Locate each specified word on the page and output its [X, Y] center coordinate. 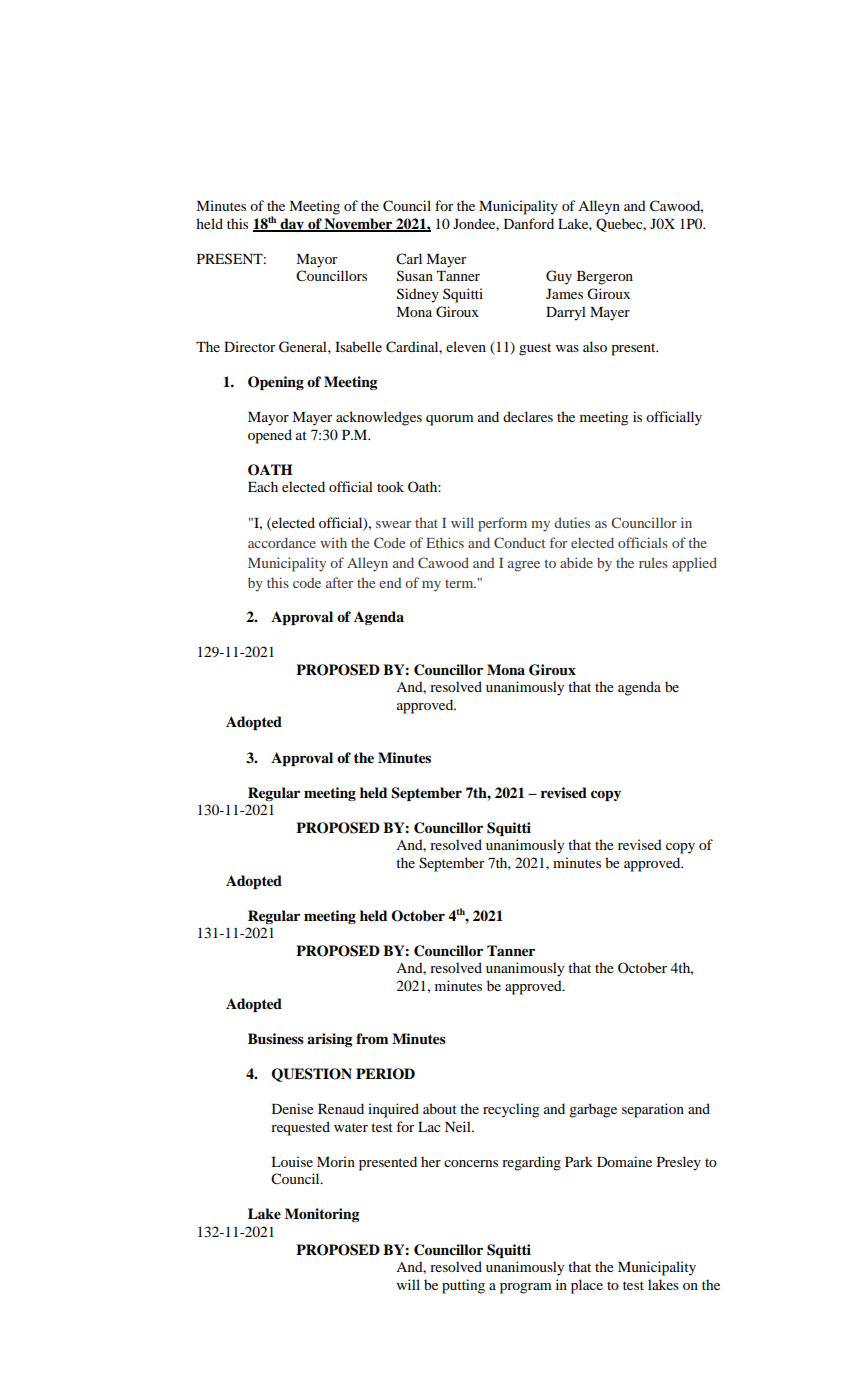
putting [463, 1286]
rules [653, 562]
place [587, 1286]
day [292, 225]
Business [276, 1039]
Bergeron [605, 278]
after [339, 582]
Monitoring [322, 1215]
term [460, 584]
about [440, 1108]
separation [653, 1110]
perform [502, 524]
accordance [282, 542]
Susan [415, 276]
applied [694, 564]
